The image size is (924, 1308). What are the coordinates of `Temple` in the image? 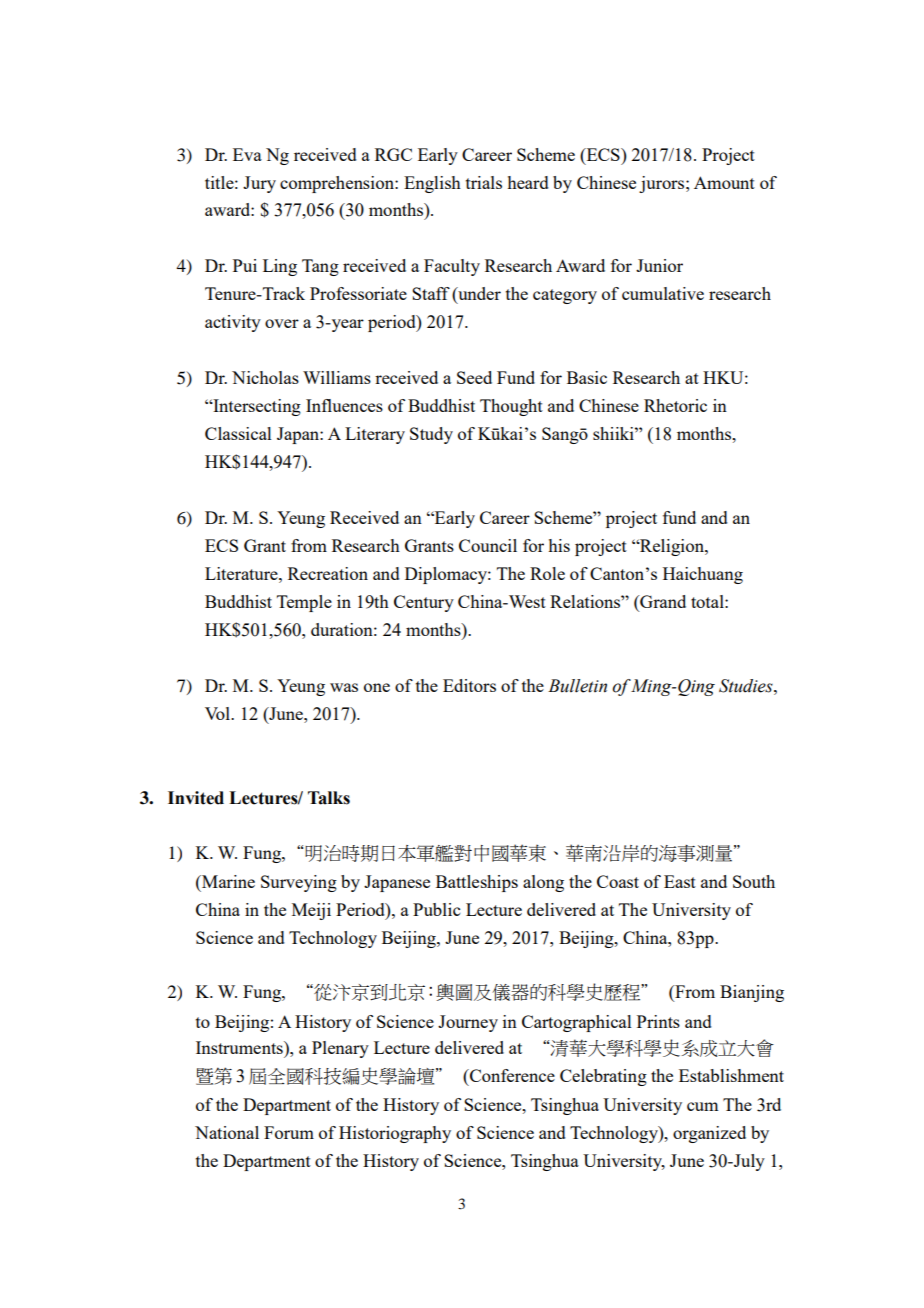 It's located at (304, 603).
